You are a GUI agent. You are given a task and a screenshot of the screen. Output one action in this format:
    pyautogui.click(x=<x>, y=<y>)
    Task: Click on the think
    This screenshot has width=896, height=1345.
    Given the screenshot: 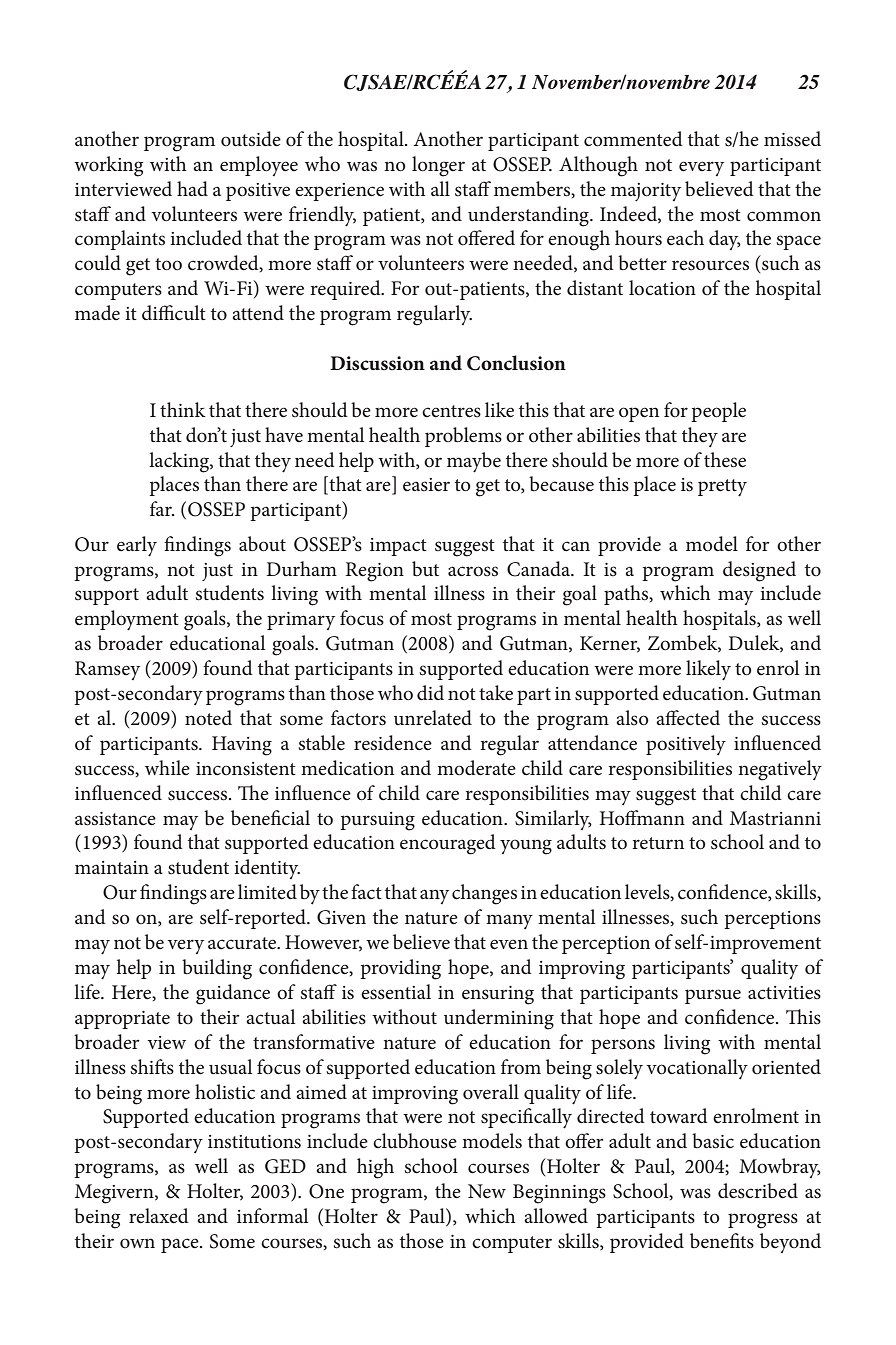 What is the action you would take?
    pyautogui.click(x=183, y=409)
